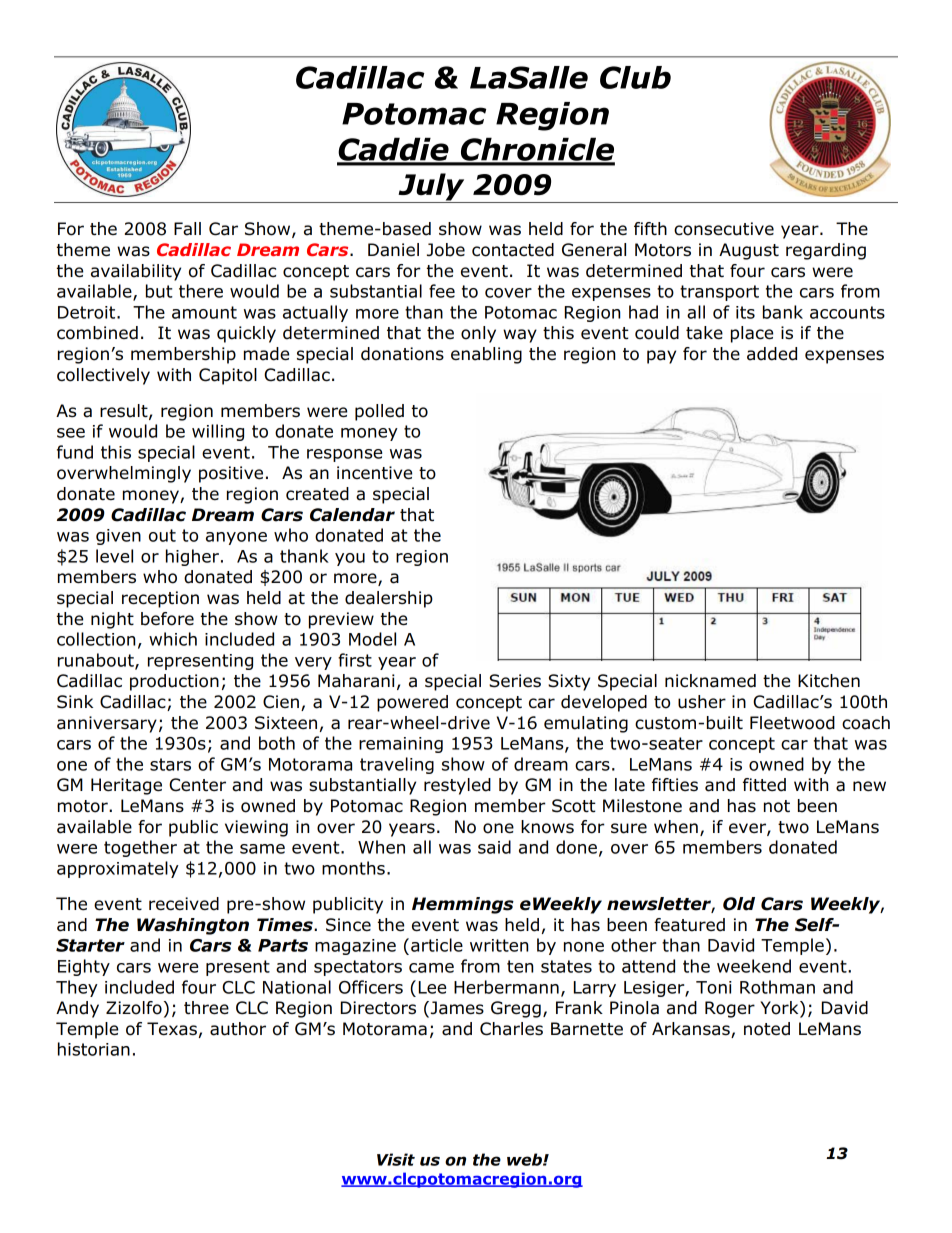 This image has height=1233, width=952. What do you see at coordinates (486, 355) in the image?
I see `enabling` at bounding box center [486, 355].
